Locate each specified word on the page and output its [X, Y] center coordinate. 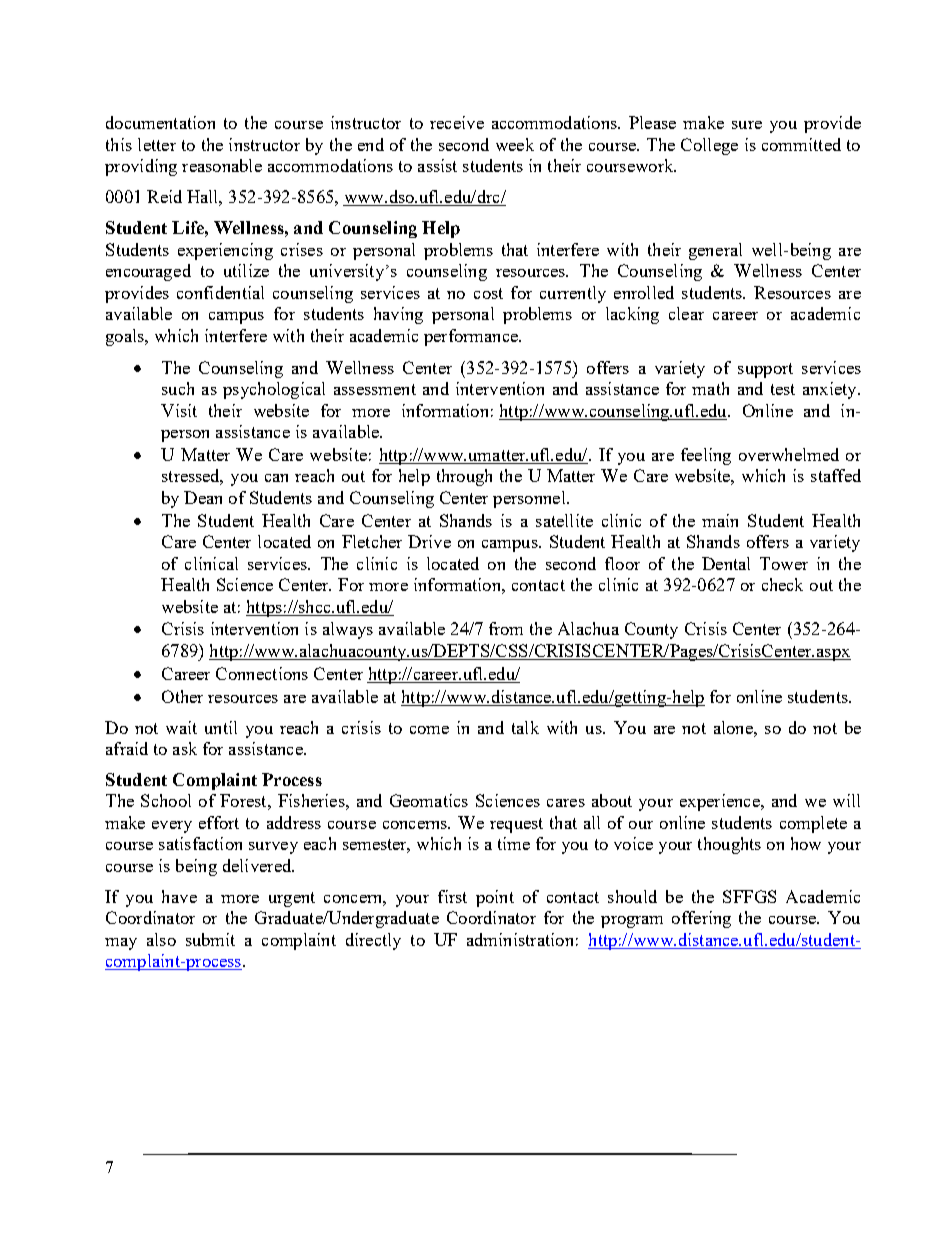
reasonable [222, 165]
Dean [203, 497]
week [515, 144]
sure [747, 125]
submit [210, 939]
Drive [429, 541]
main [720, 520]
